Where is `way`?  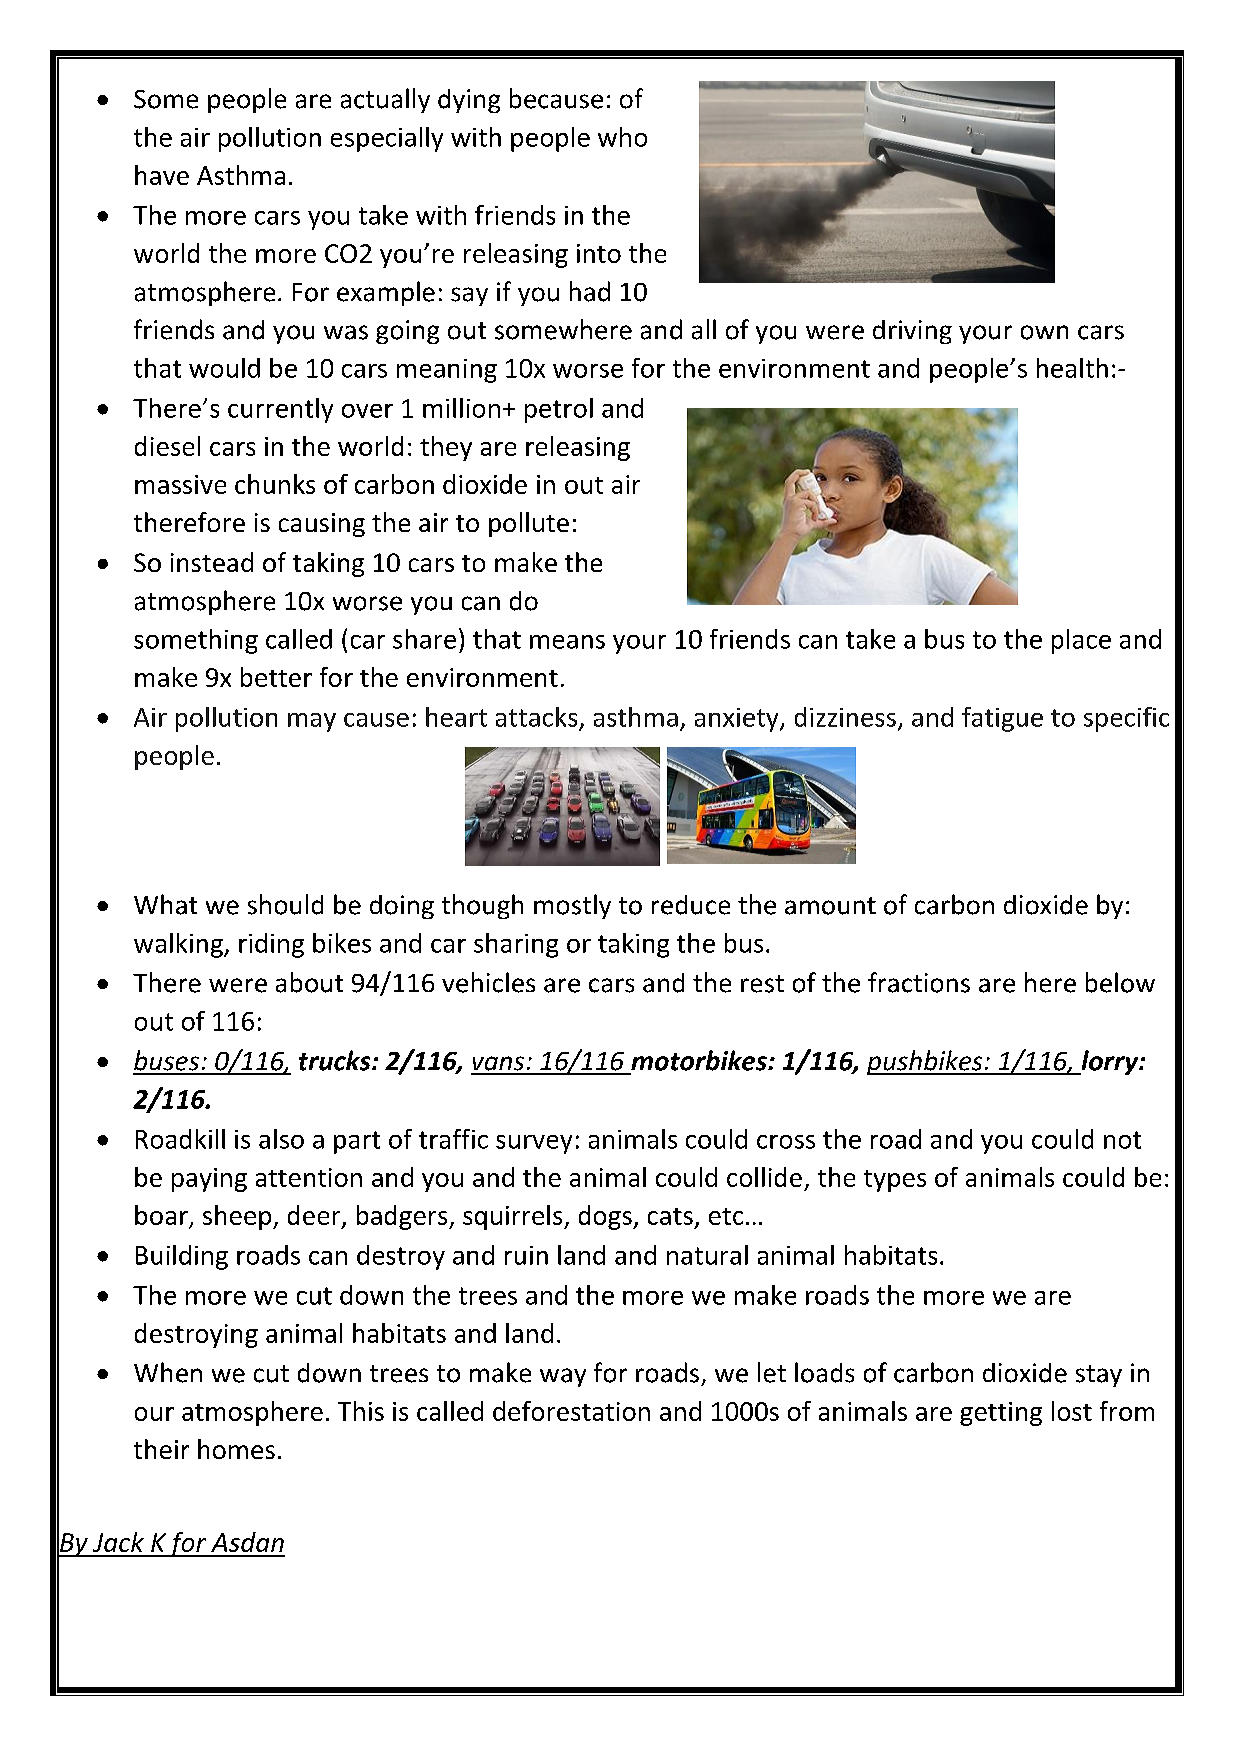 way is located at coordinates (563, 1377).
